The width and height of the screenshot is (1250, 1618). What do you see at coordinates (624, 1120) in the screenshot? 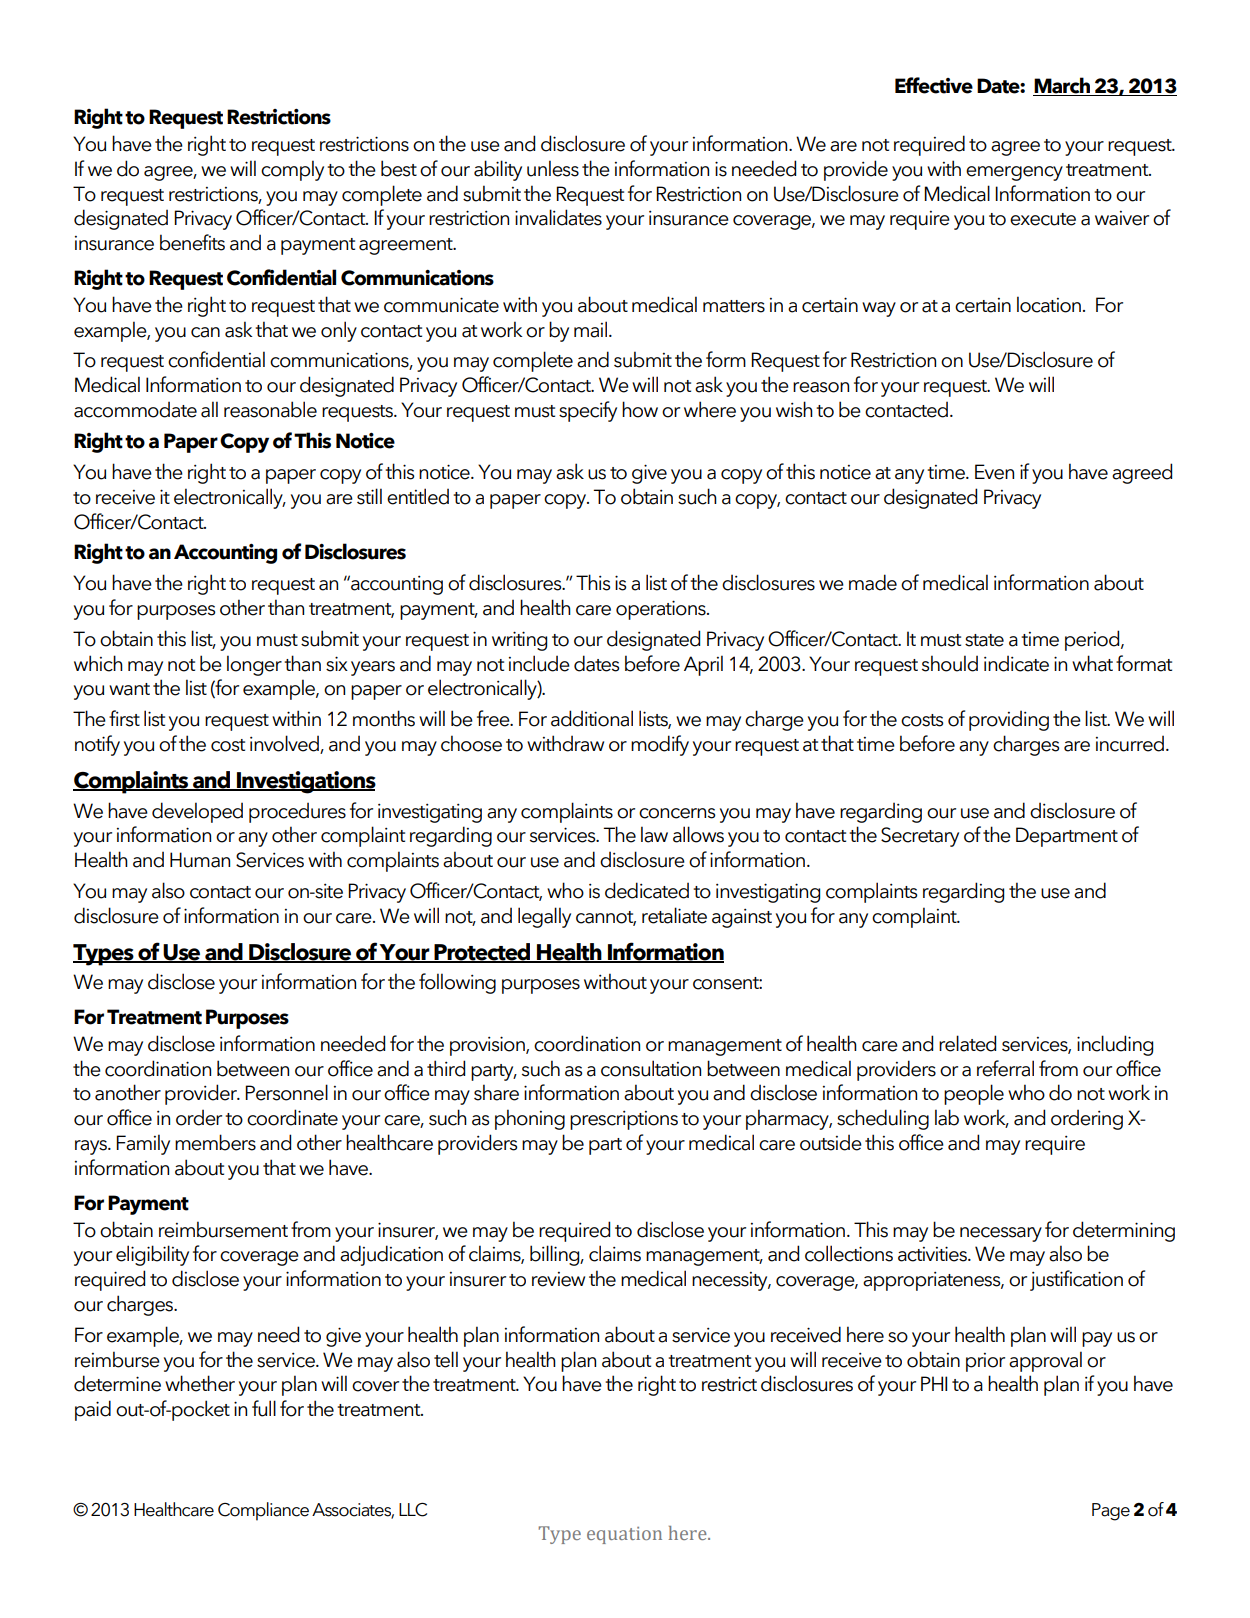
I see `prescriptions` at bounding box center [624, 1120].
